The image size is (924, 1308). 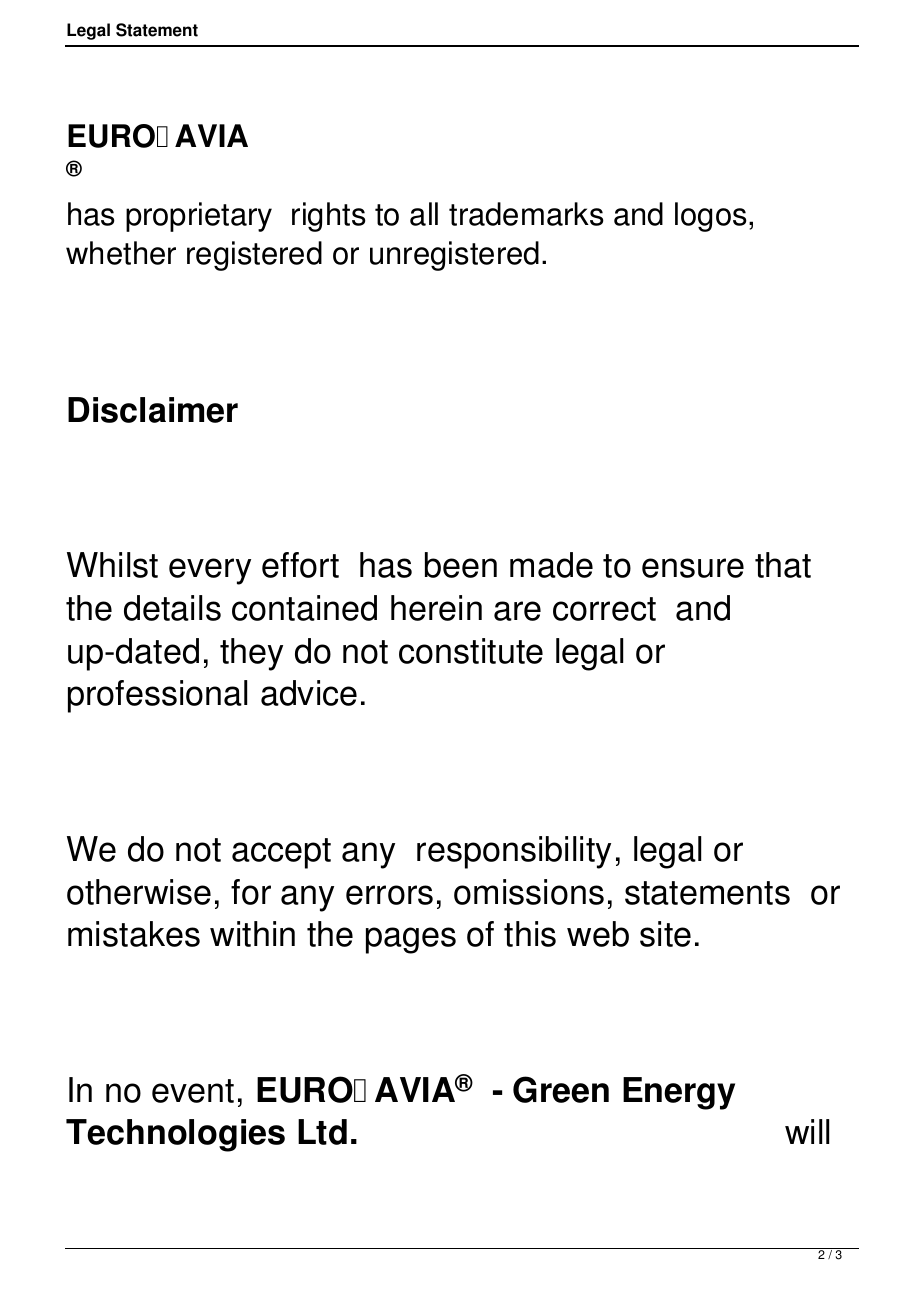 What do you see at coordinates (199, 217) in the image?
I see `proprietary` at bounding box center [199, 217].
